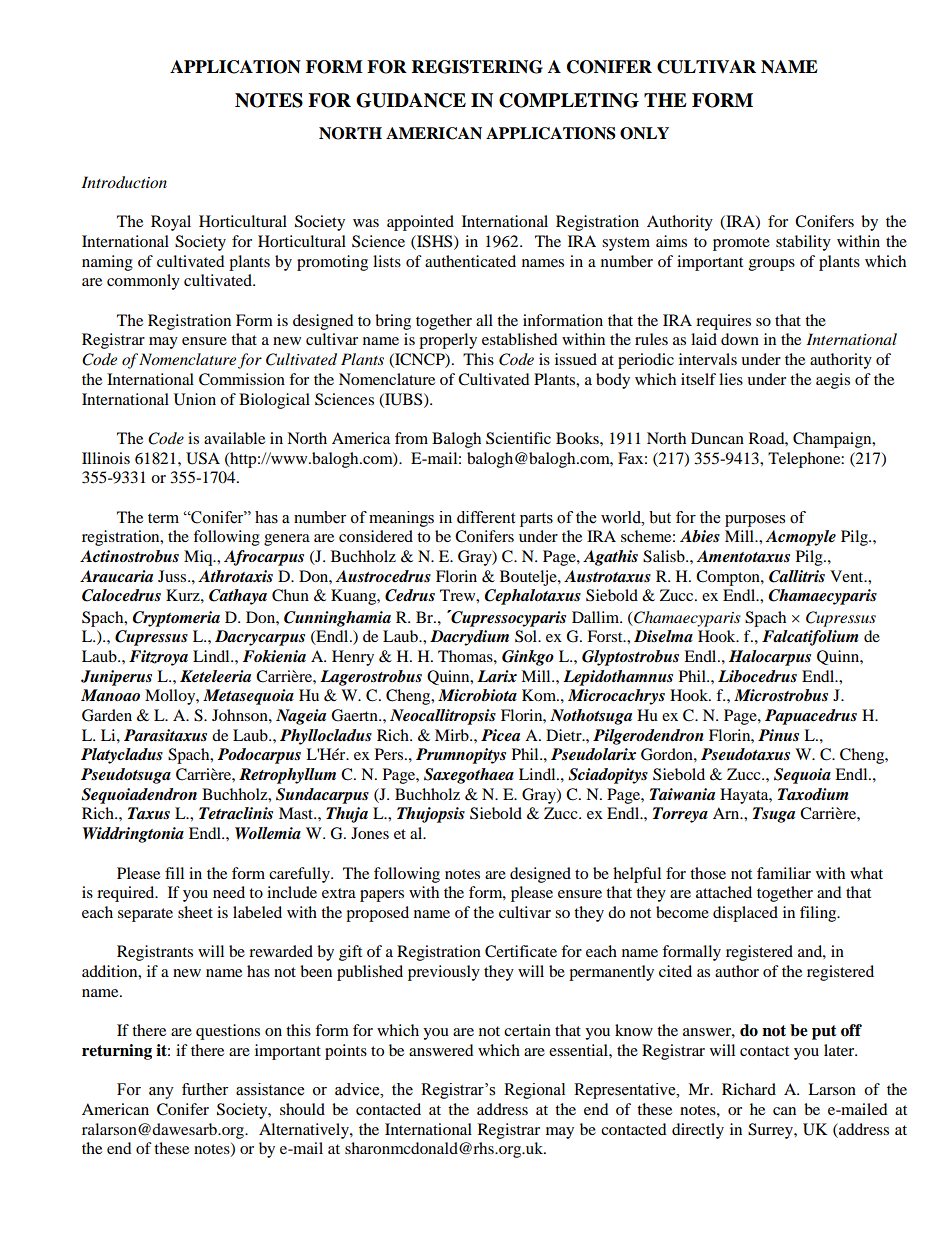 The width and height of the screenshot is (952, 1233). I want to click on Garden, so click(107, 715).
